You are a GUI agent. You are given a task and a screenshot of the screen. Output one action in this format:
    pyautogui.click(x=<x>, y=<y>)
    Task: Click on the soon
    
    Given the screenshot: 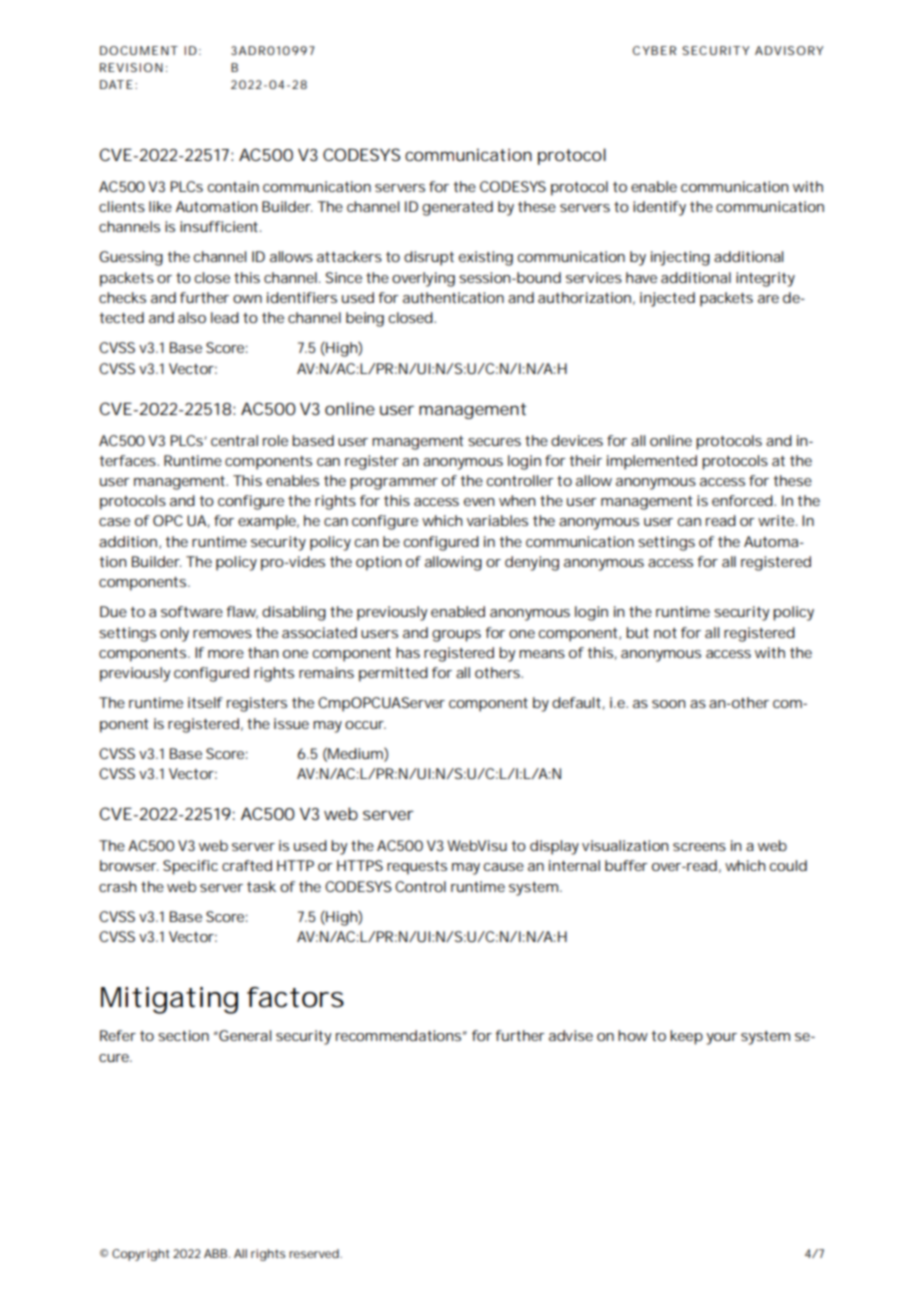 What is the action you would take?
    pyautogui.click(x=668, y=704)
